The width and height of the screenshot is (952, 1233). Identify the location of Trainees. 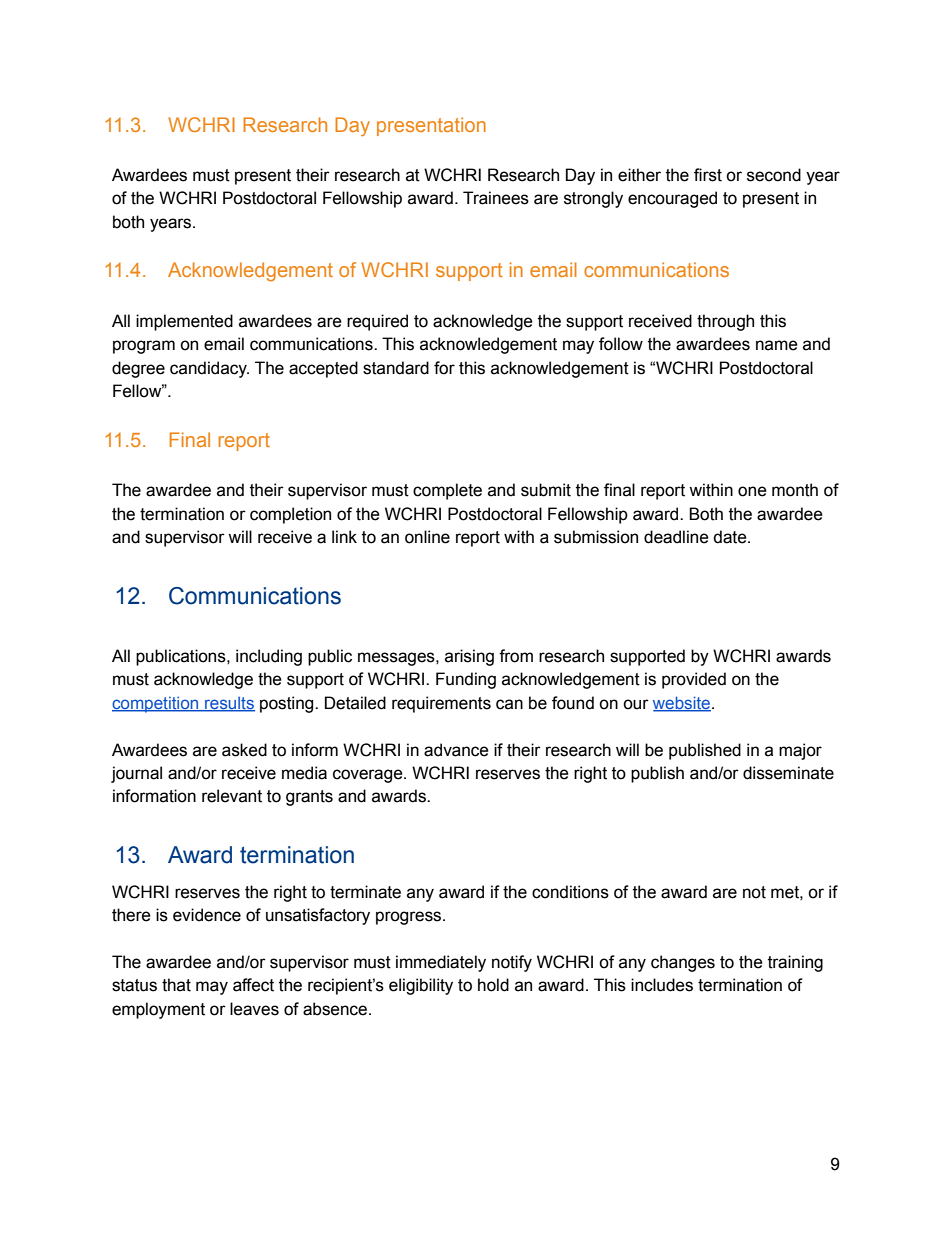
(496, 198).
